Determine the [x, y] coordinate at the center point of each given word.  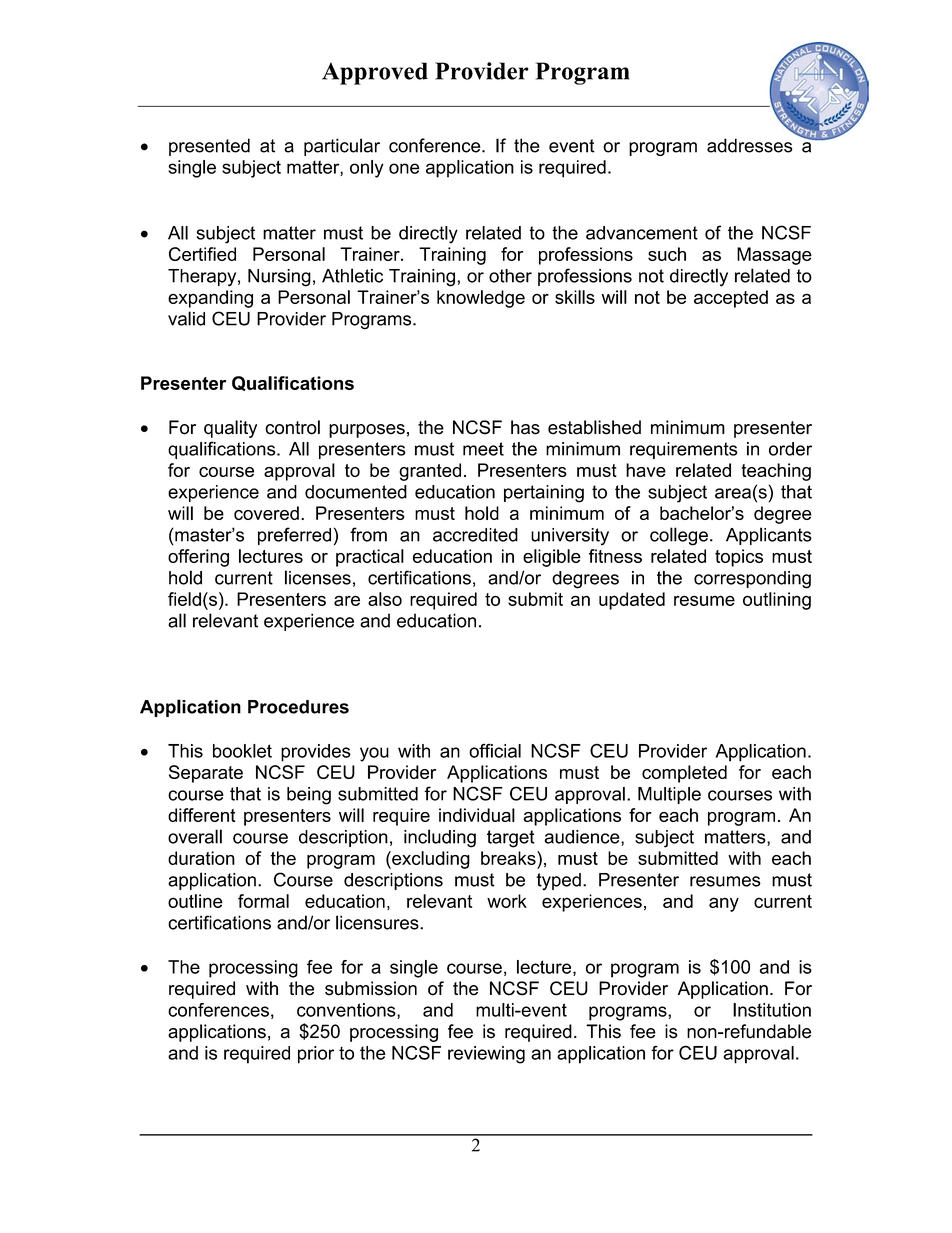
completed [684, 774]
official [495, 750]
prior [316, 1055]
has [525, 427]
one [404, 168]
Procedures [298, 707]
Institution [772, 1010]
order [790, 449]
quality [230, 429]
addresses [750, 145]
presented [209, 147]
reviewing [486, 1055]
